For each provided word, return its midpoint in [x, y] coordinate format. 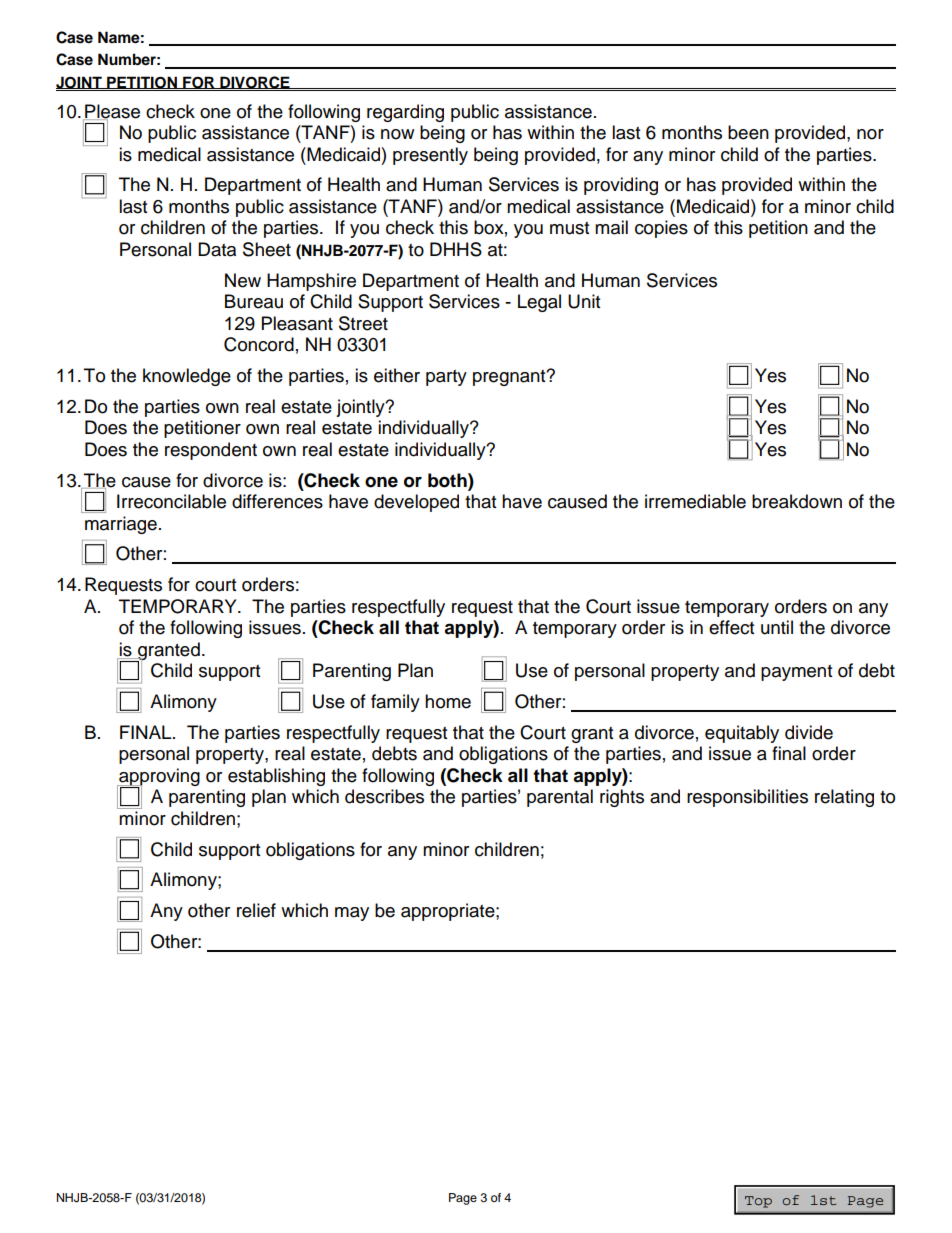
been [748, 132]
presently [430, 156]
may [352, 914]
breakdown [797, 501]
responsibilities [747, 798]
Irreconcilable [171, 501]
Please [111, 112]
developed [416, 503]
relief [256, 910]
